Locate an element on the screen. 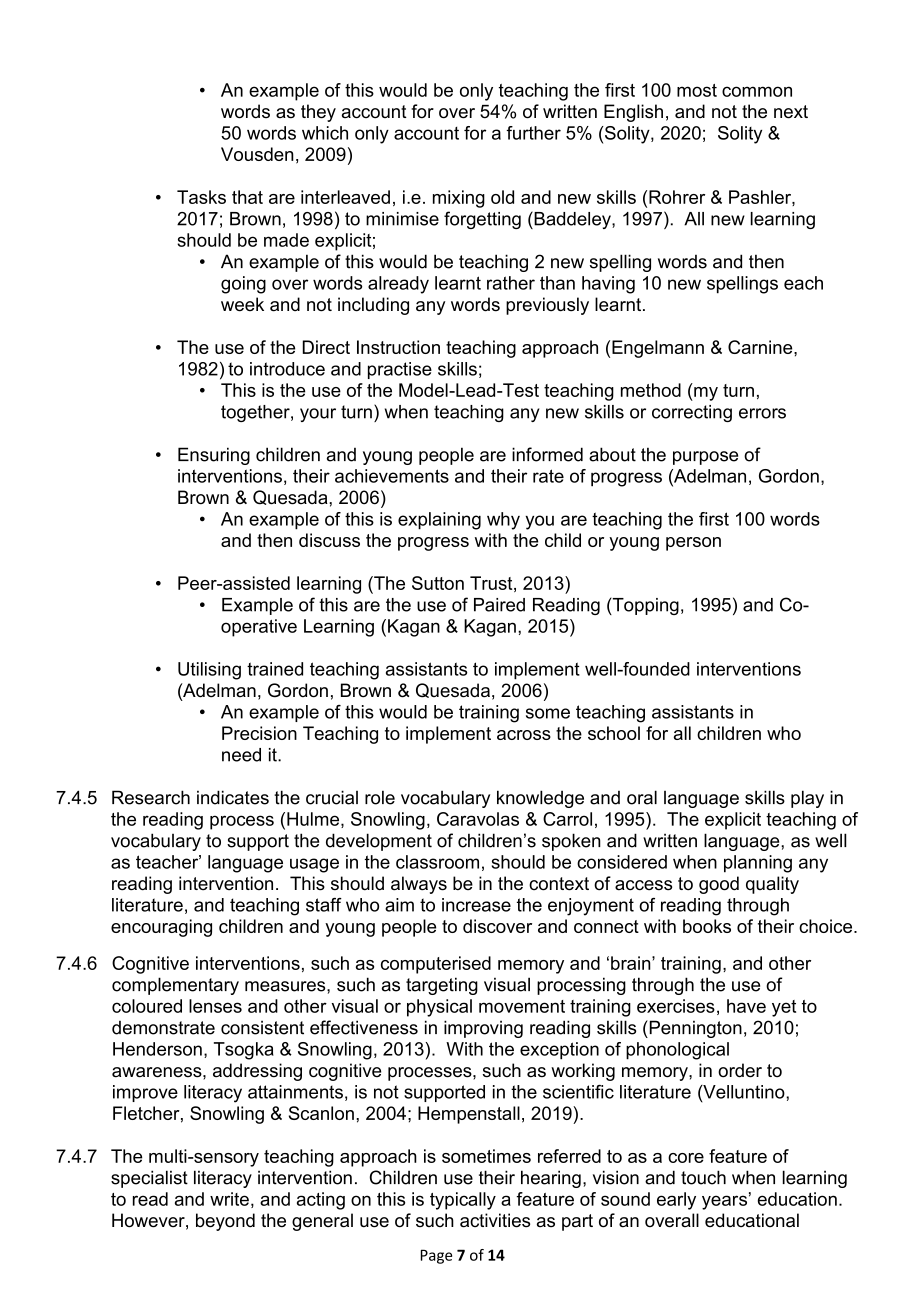  Paired is located at coordinates (499, 605).
